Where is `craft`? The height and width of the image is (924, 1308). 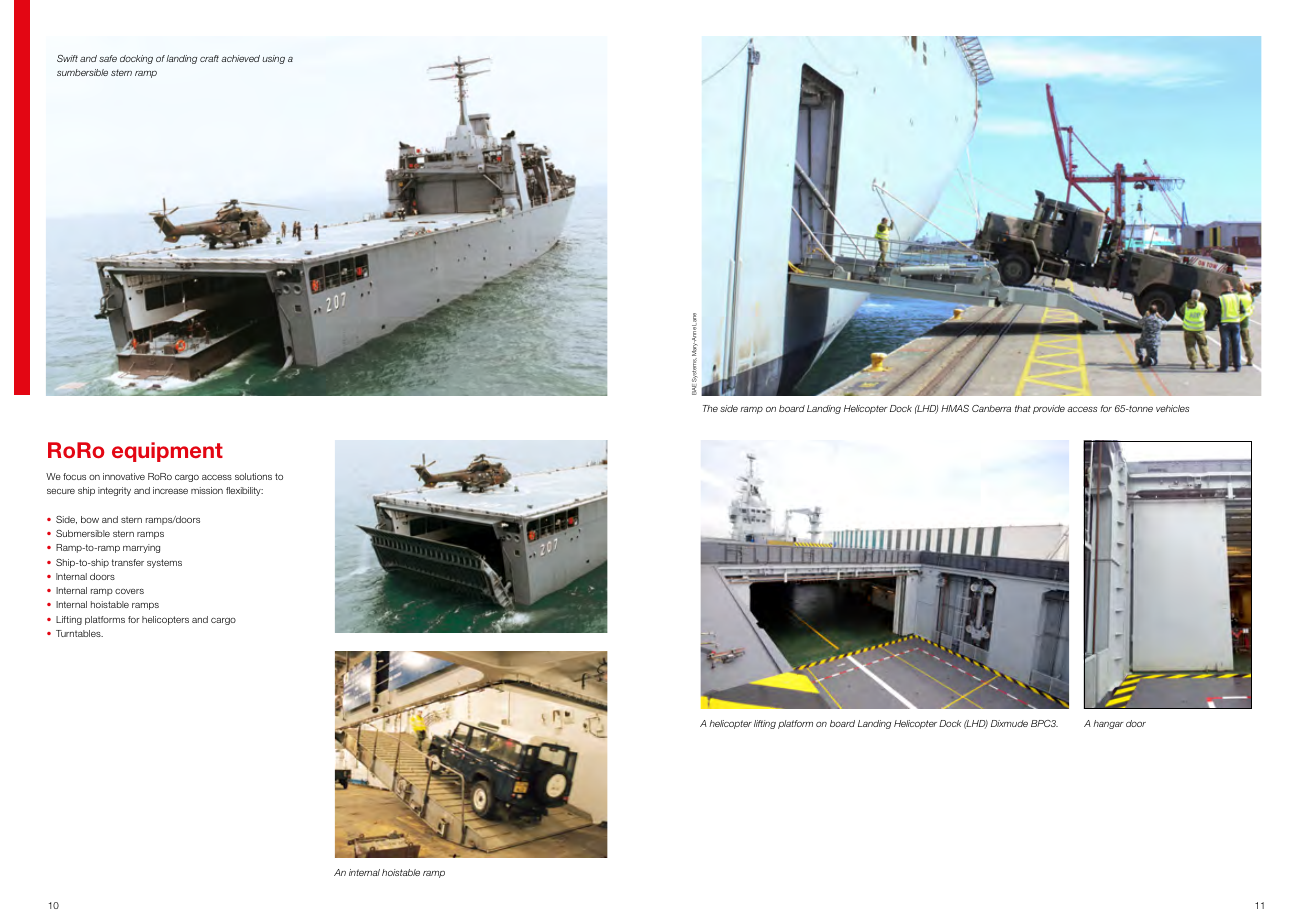 craft is located at coordinates (209, 58).
